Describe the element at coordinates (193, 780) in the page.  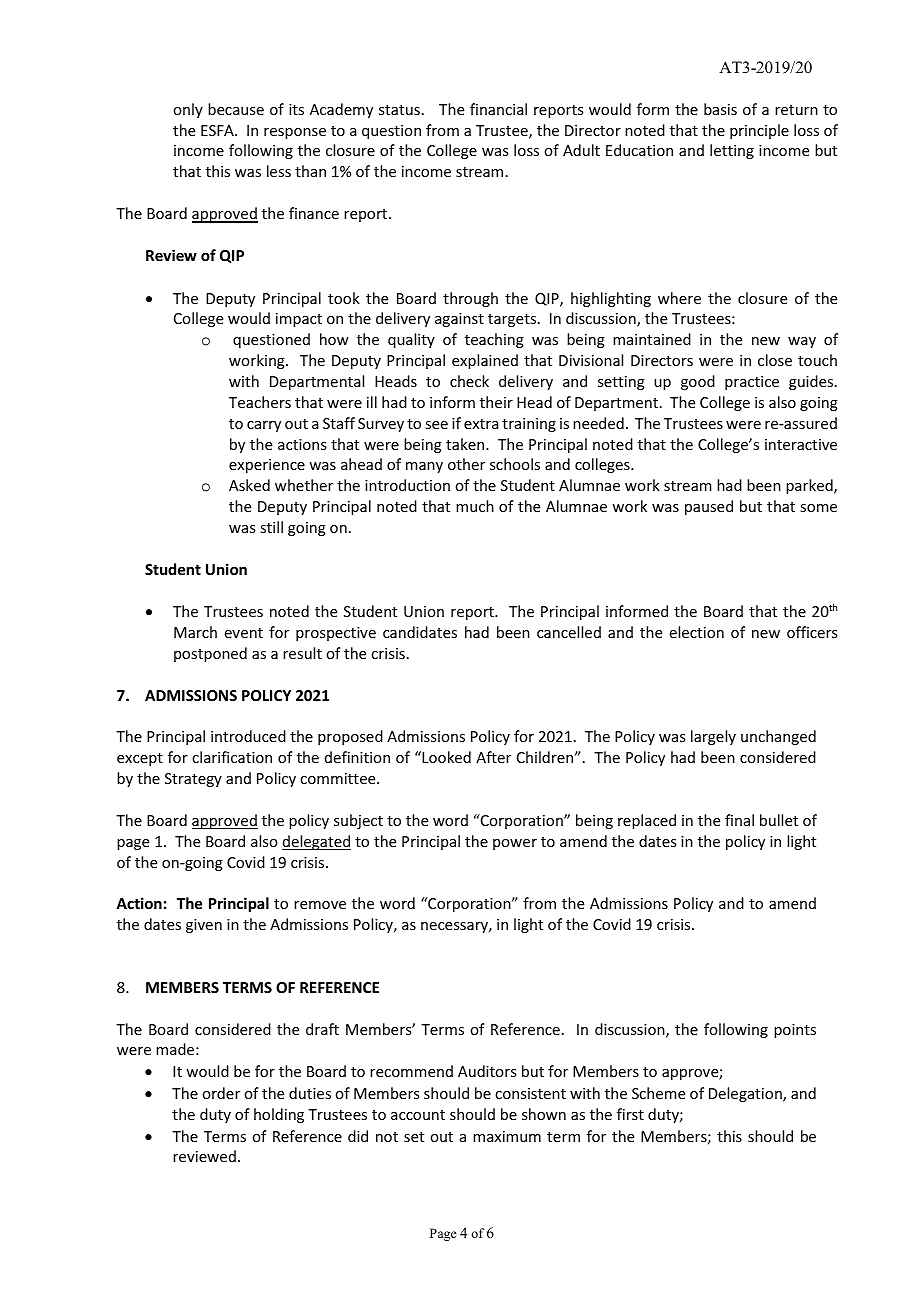
I see `Strategy` at that location.
